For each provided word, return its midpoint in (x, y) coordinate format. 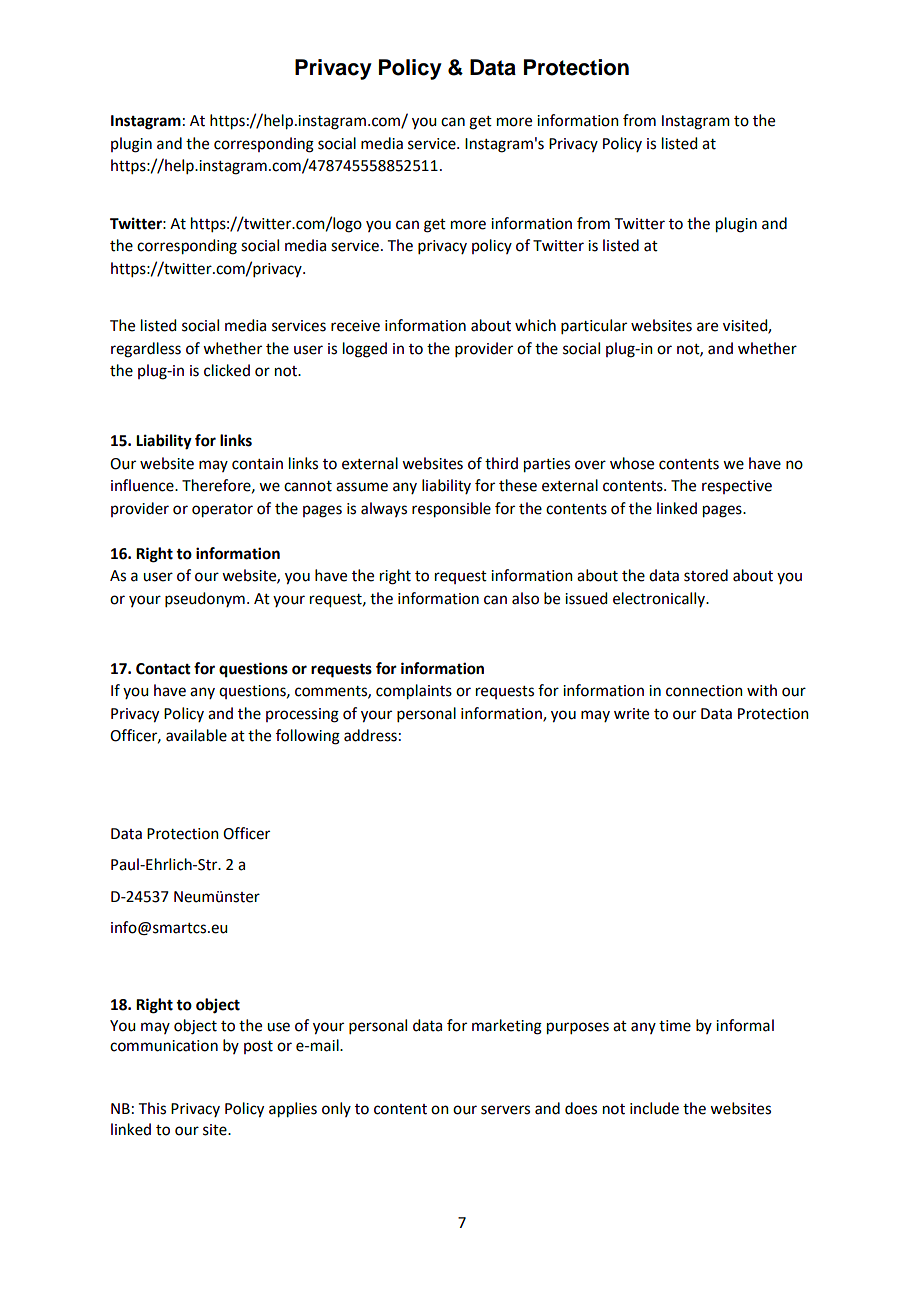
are (707, 327)
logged (365, 350)
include (654, 1108)
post (258, 1047)
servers (505, 1110)
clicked (227, 370)
